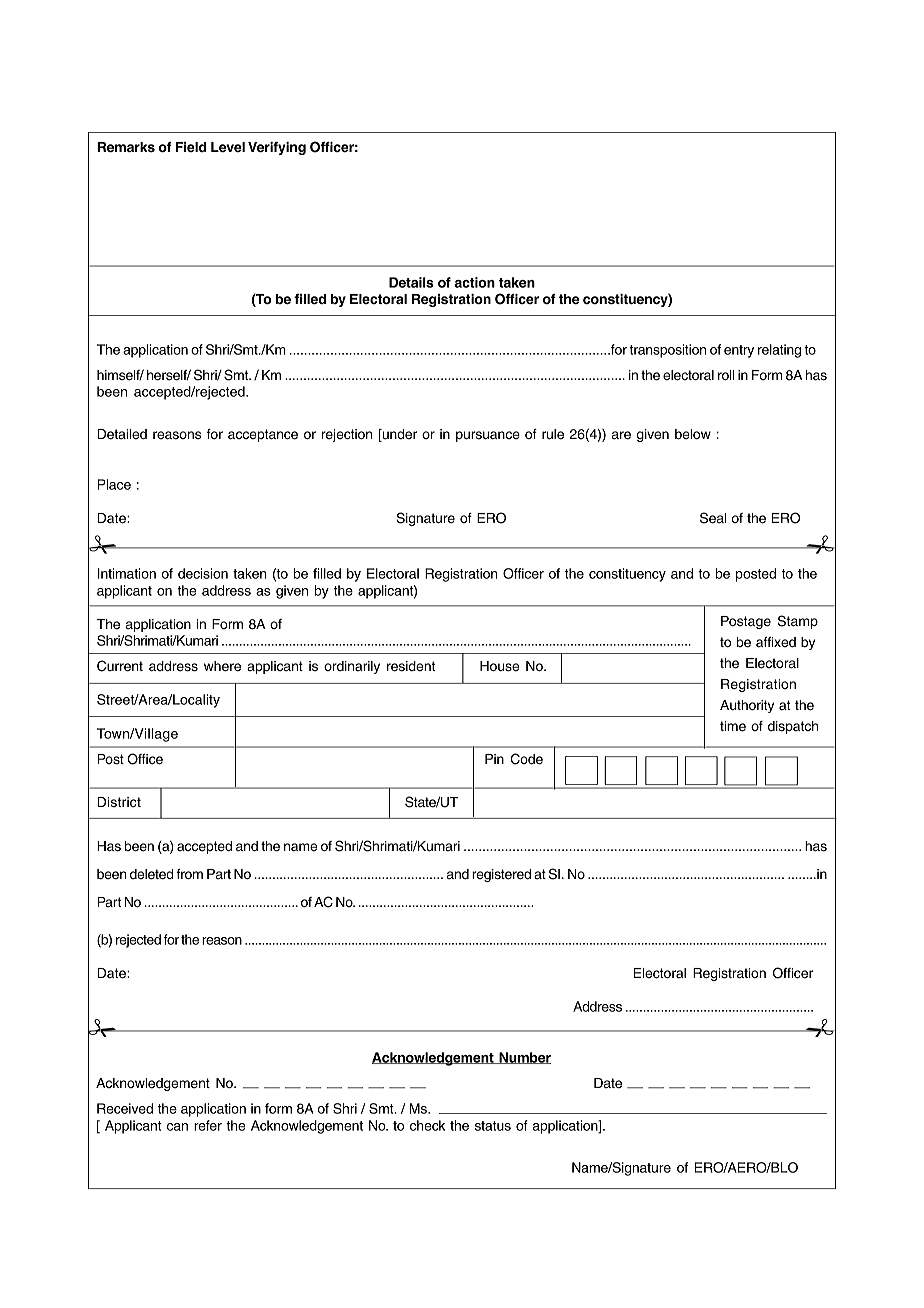 The image size is (924, 1308). Describe the element at coordinates (208, 1125) in the page. I see `refer` at that location.
